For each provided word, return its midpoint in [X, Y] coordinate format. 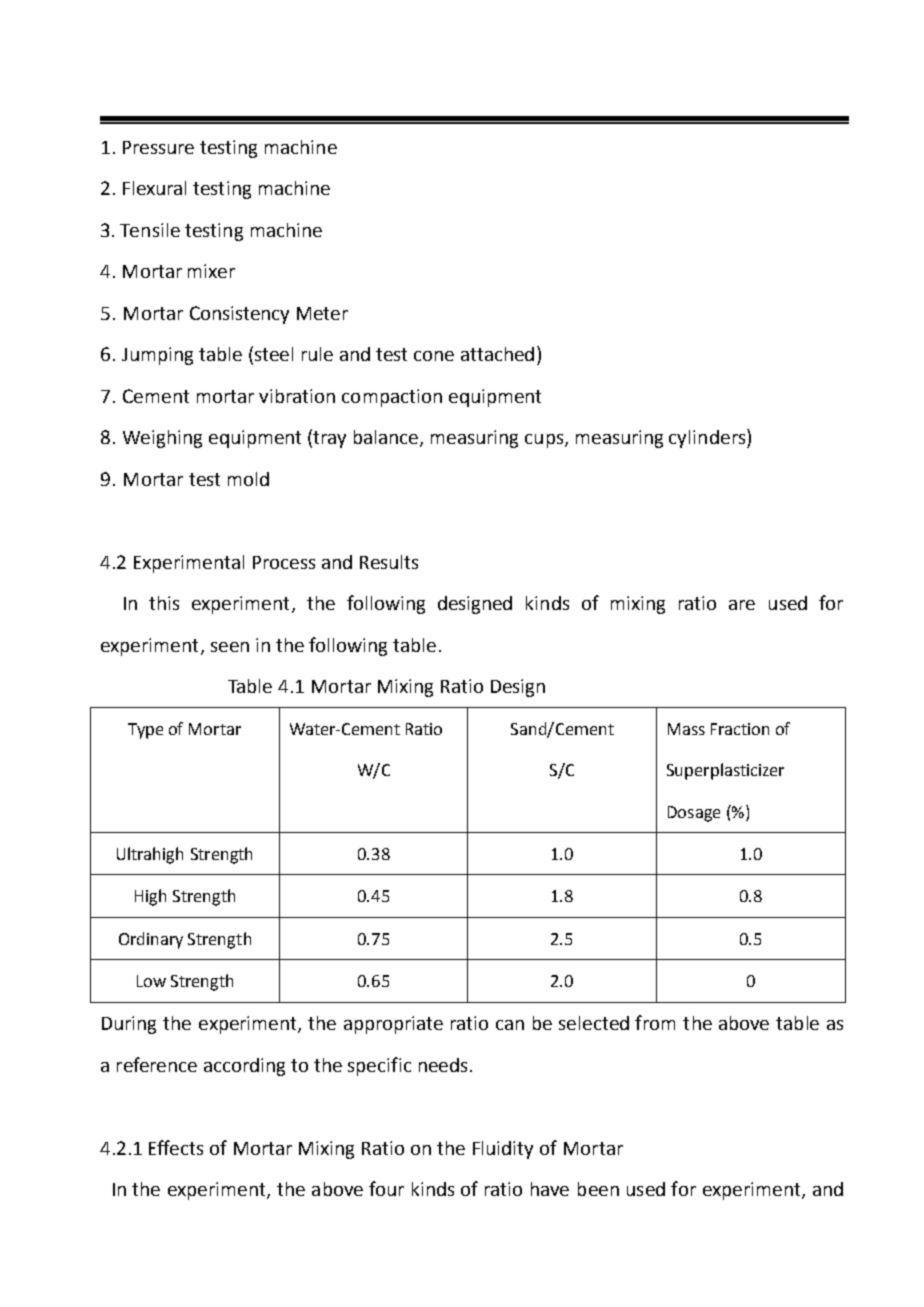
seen [230, 647]
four [386, 1188]
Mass [686, 729]
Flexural [154, 188]
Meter [322, 313]
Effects [176, 1147]
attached [497, 354]
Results [389, 562]
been [598, 1189]
